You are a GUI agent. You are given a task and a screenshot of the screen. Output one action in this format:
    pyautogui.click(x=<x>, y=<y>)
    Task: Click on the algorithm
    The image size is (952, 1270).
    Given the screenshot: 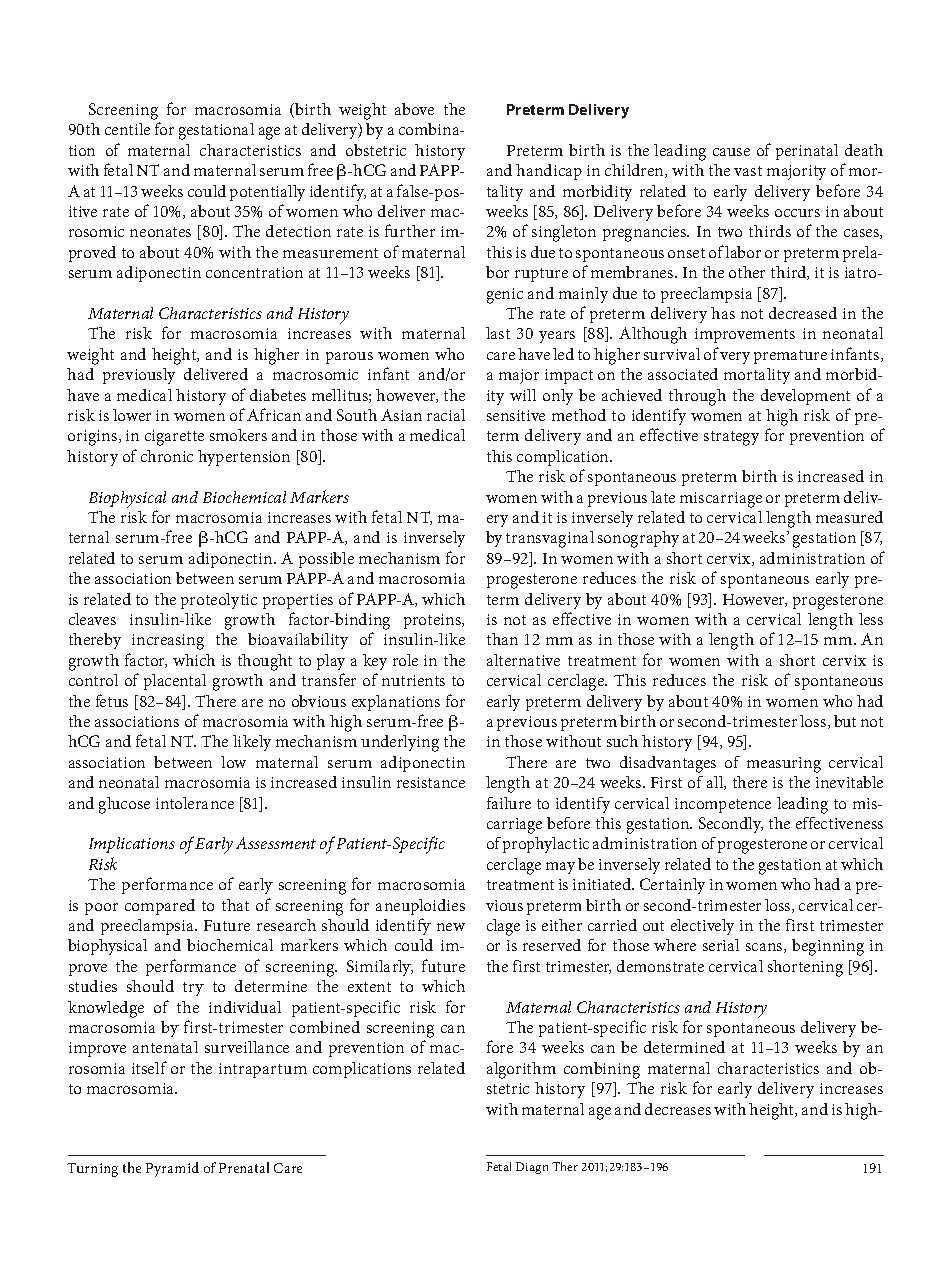 What is the action you would take?
    pyautogui.click(x=521, y=1070)
